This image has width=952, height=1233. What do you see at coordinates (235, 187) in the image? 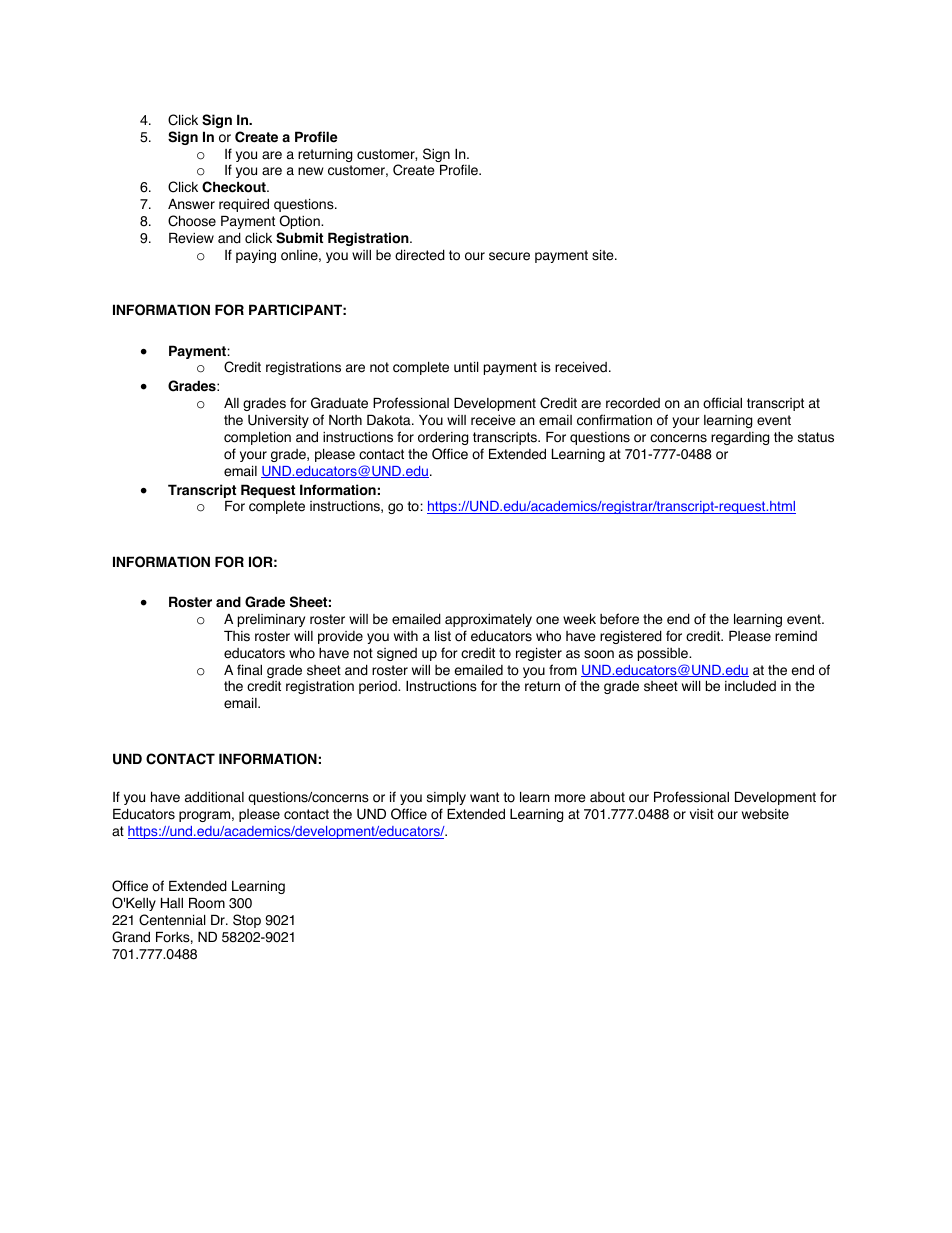
I see `Checkout` at bounding box center [235, 187].
